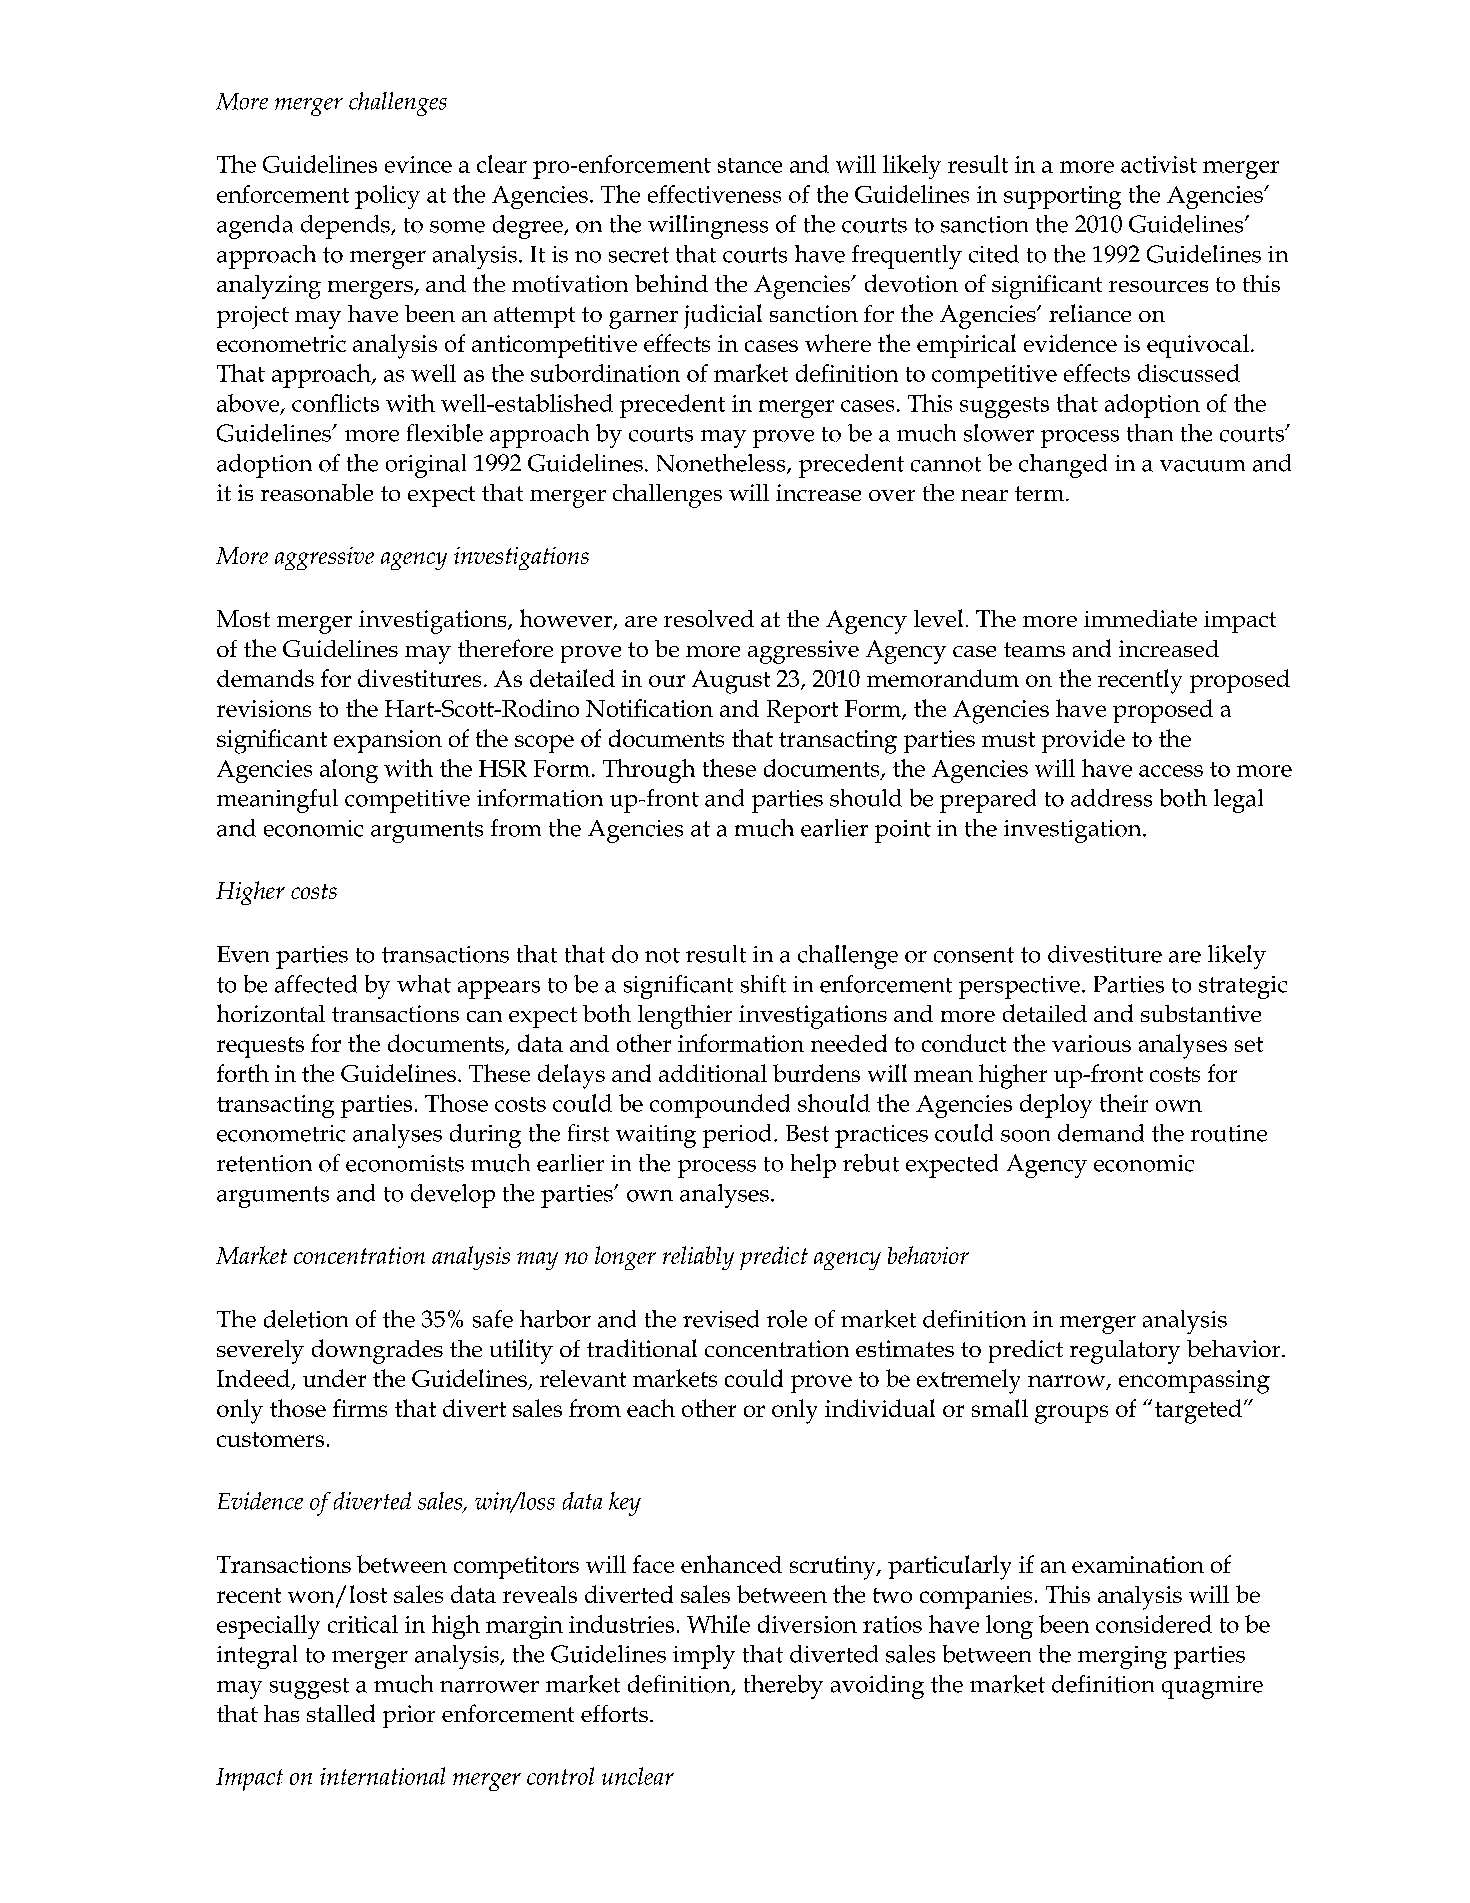 This document has height=1903, width=1470. Describe the element at coordinates (1063, 466) in the document. I see `changed` at that location.
